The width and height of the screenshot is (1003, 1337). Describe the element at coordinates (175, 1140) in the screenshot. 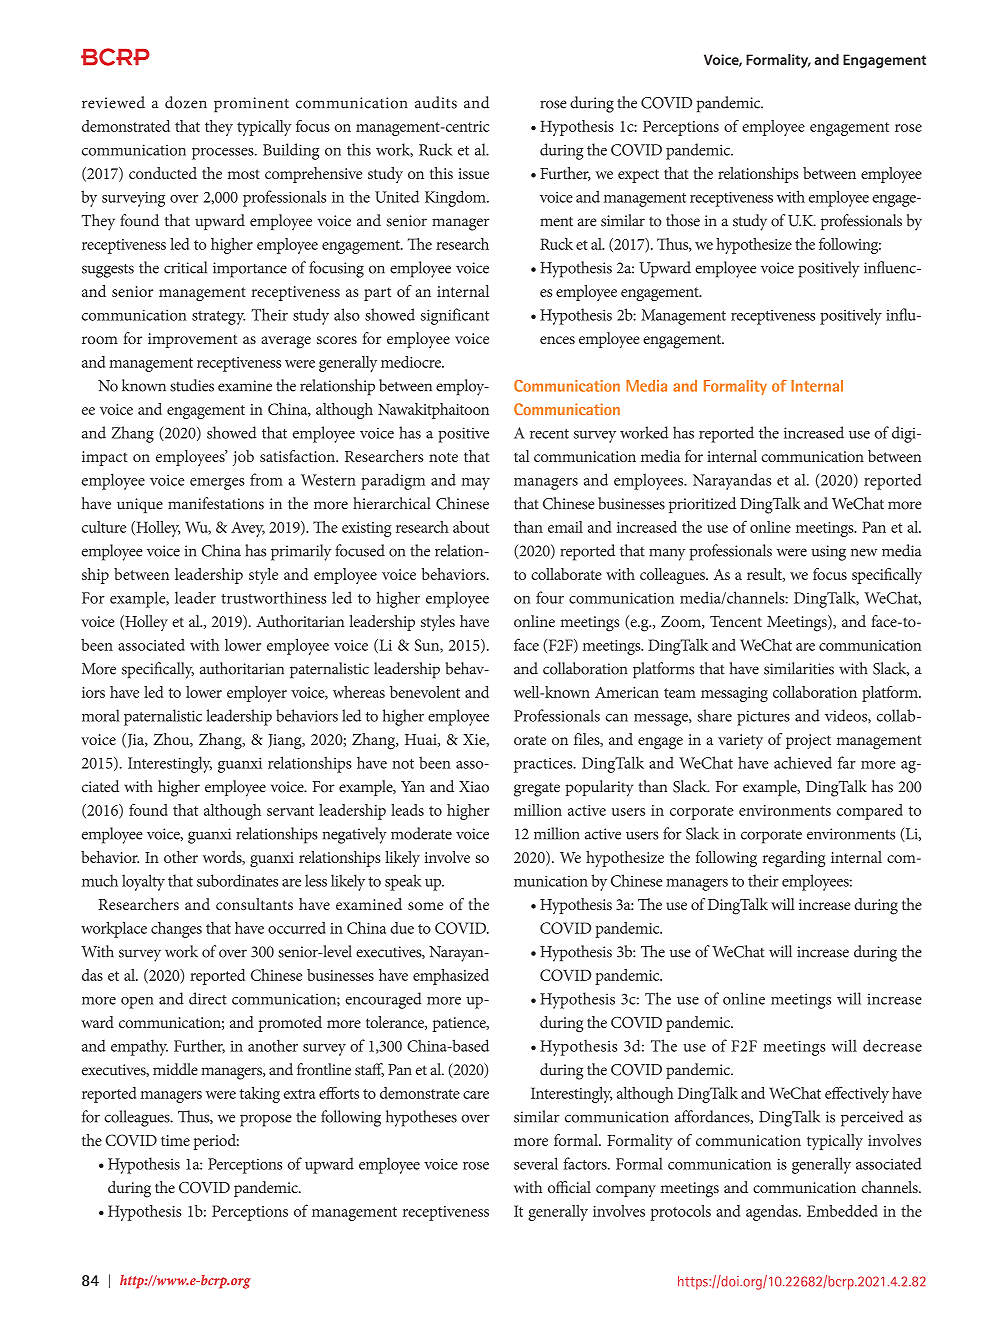

I see `time` at that location.
